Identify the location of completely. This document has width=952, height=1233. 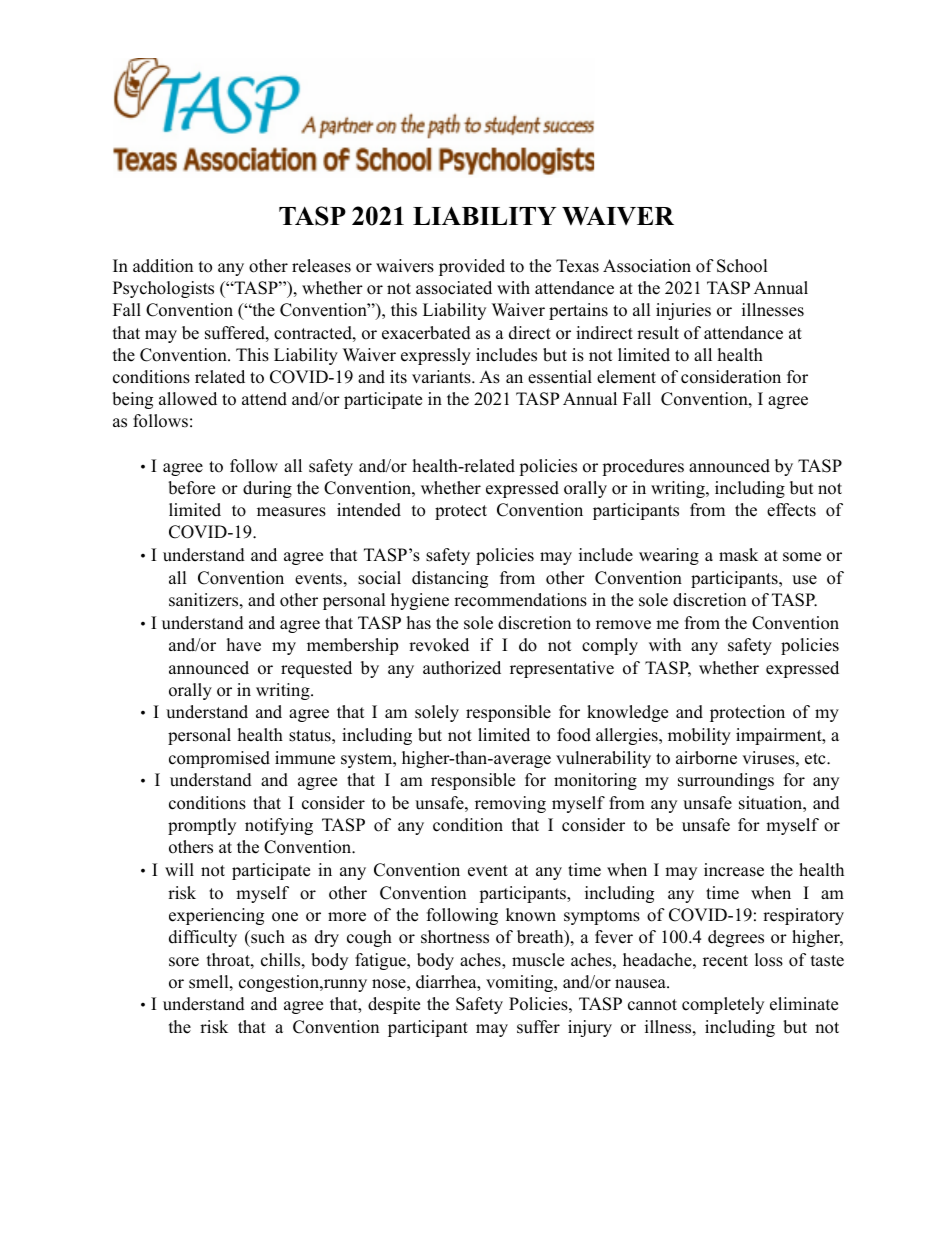
(723, 1005).
